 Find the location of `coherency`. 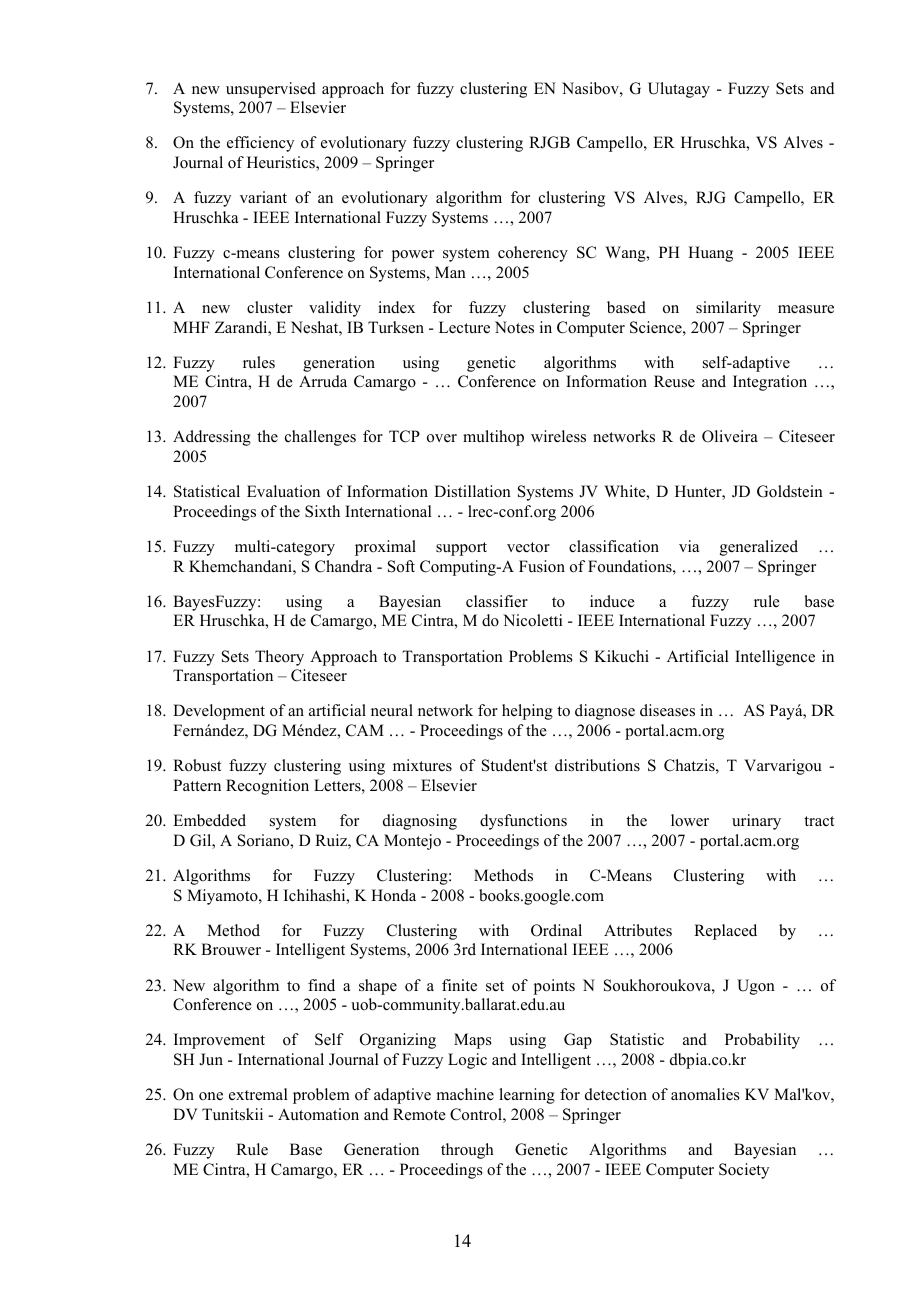

coherency is located at coordinates (533, 254).
